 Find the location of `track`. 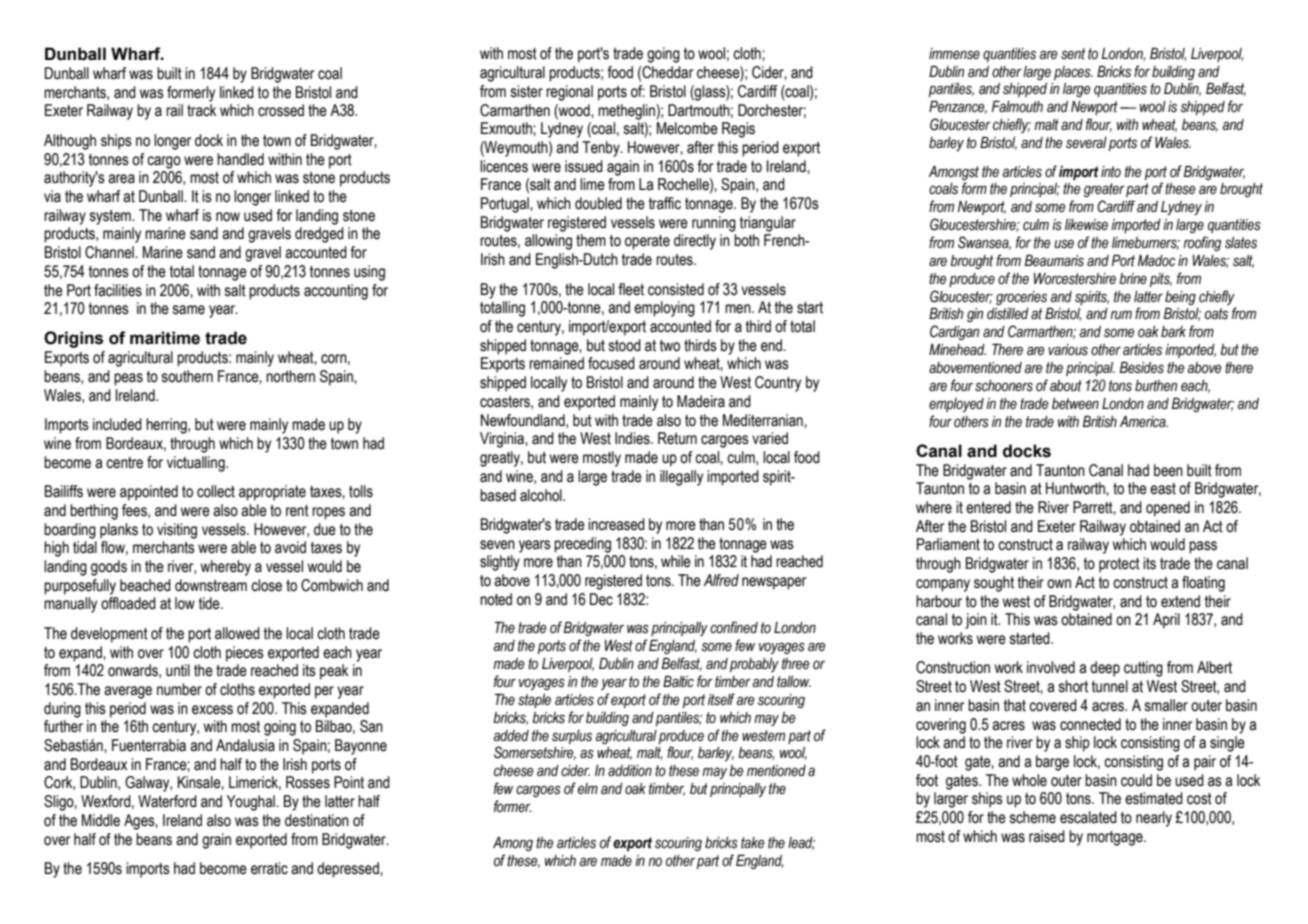

track is located at coordinates (201, 110).
